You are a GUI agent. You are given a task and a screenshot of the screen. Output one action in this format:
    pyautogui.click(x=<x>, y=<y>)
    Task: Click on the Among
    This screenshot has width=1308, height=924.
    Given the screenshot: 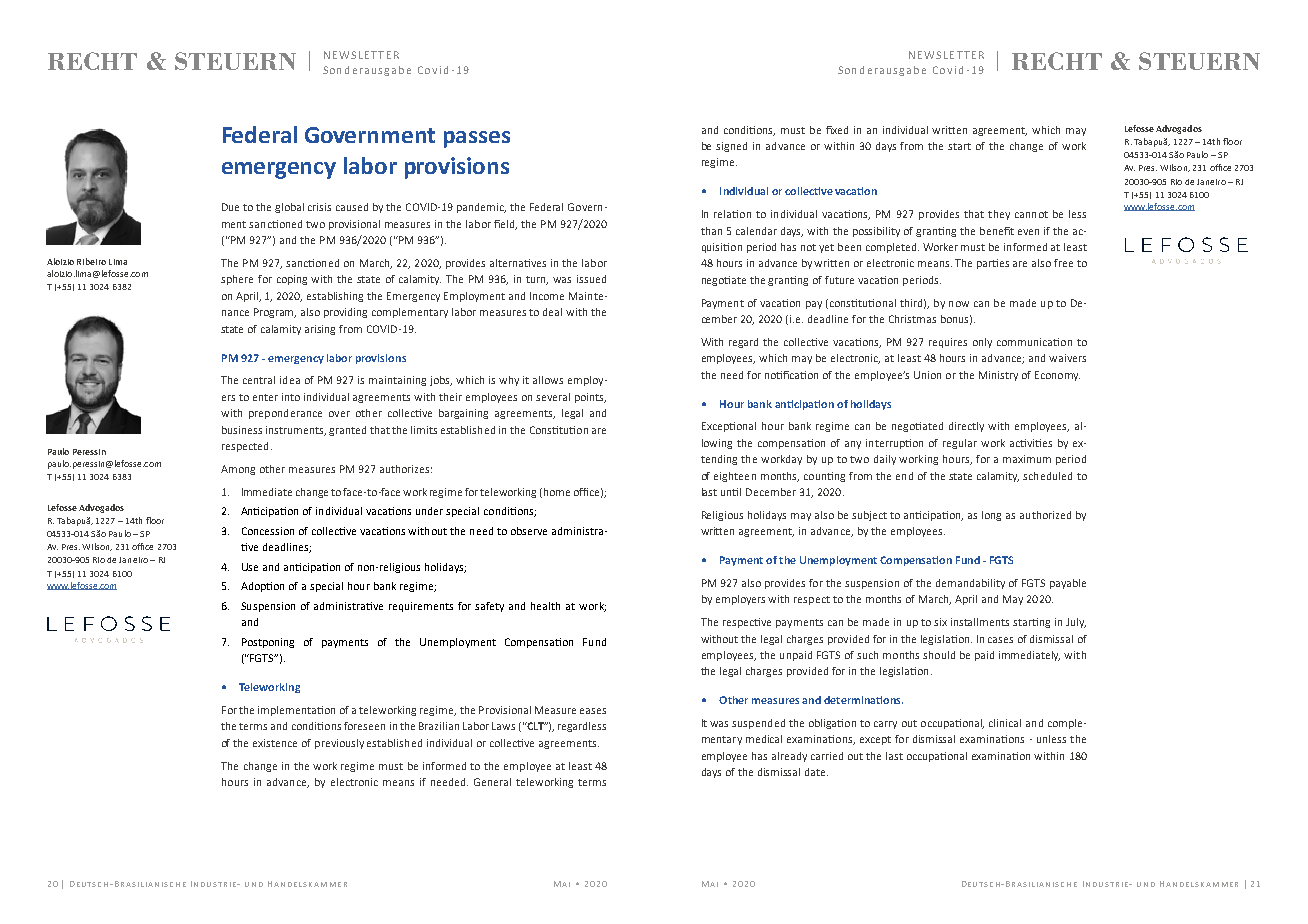 What is the action you would take?
    pyautogui.click(x=238, y=470)
